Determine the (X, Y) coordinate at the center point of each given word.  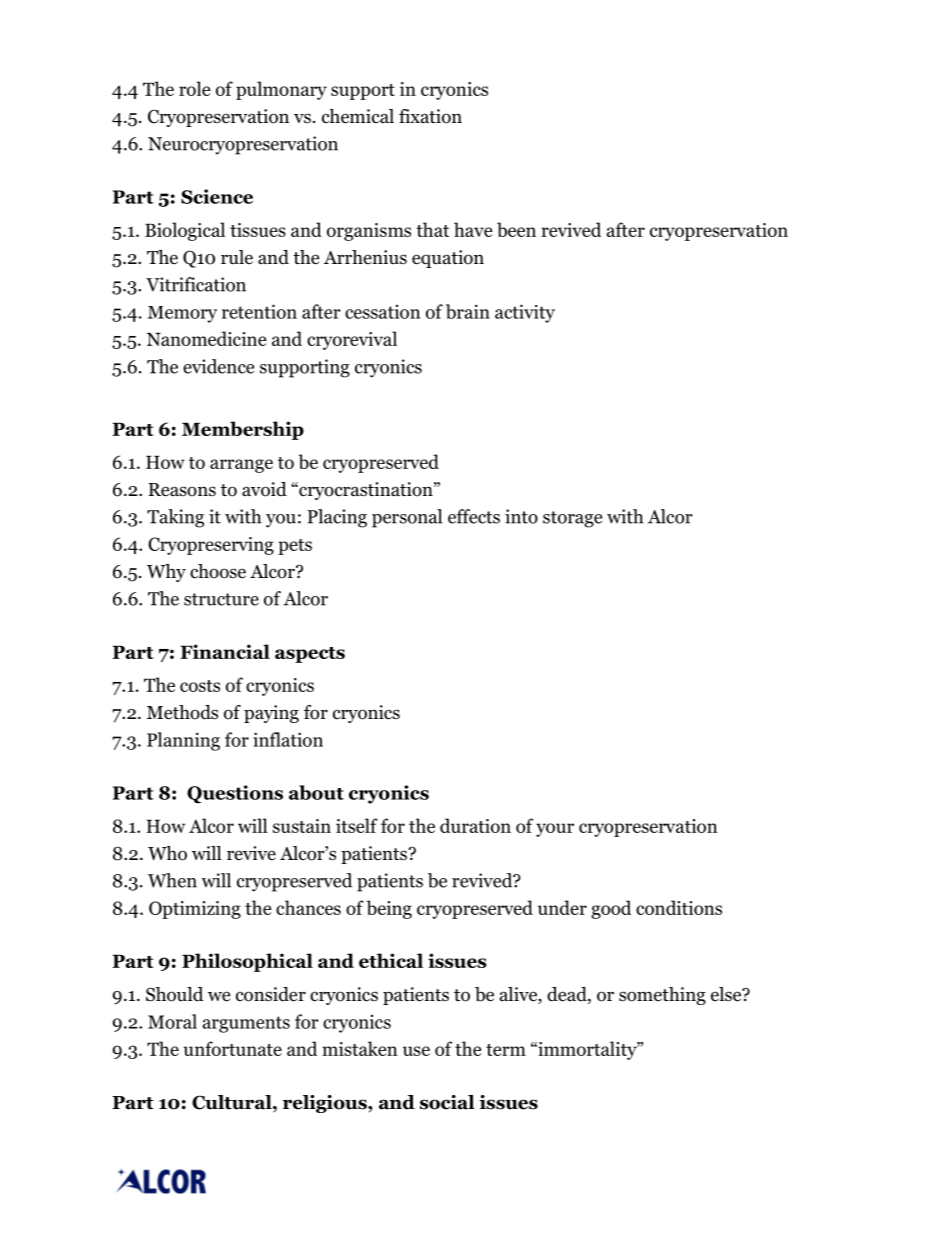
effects (474, 516)
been (516, 229)
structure (221, 599)
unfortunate (232, 1048)
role (194, 88)
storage (572, 519)
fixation (430, 116)
